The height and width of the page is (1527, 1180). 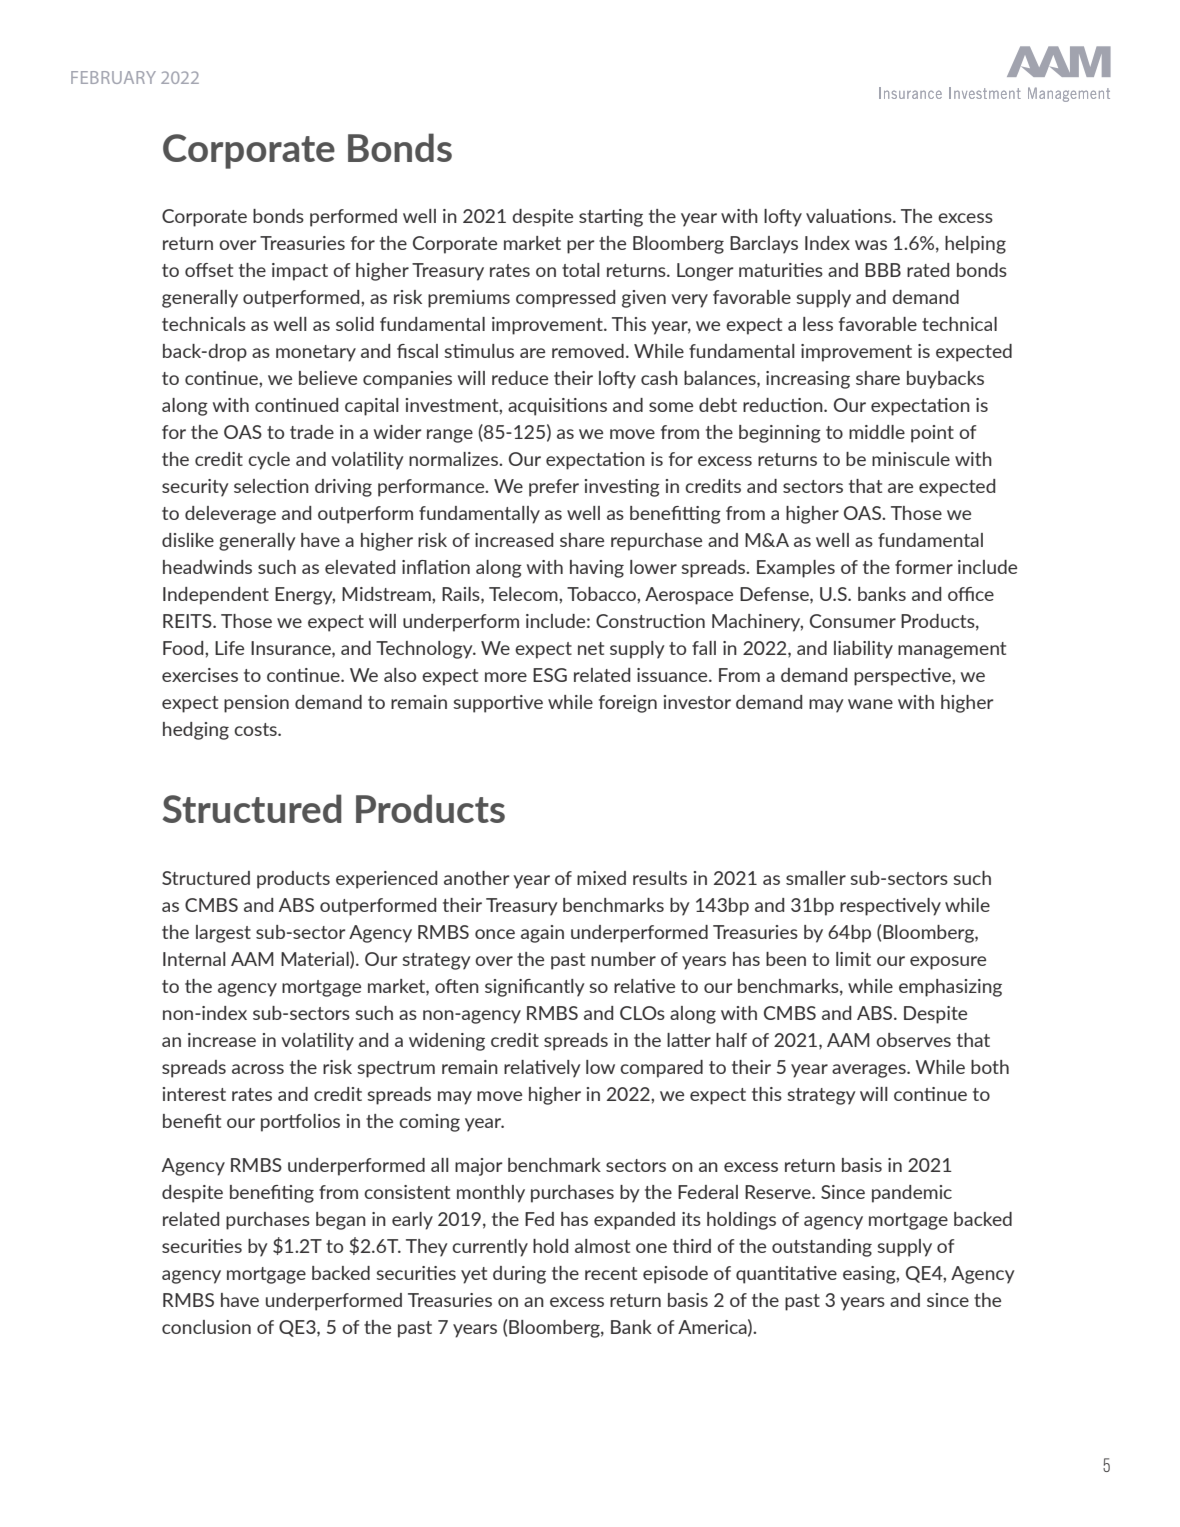 I want to click on ESG, so click(x=550, y=675).
